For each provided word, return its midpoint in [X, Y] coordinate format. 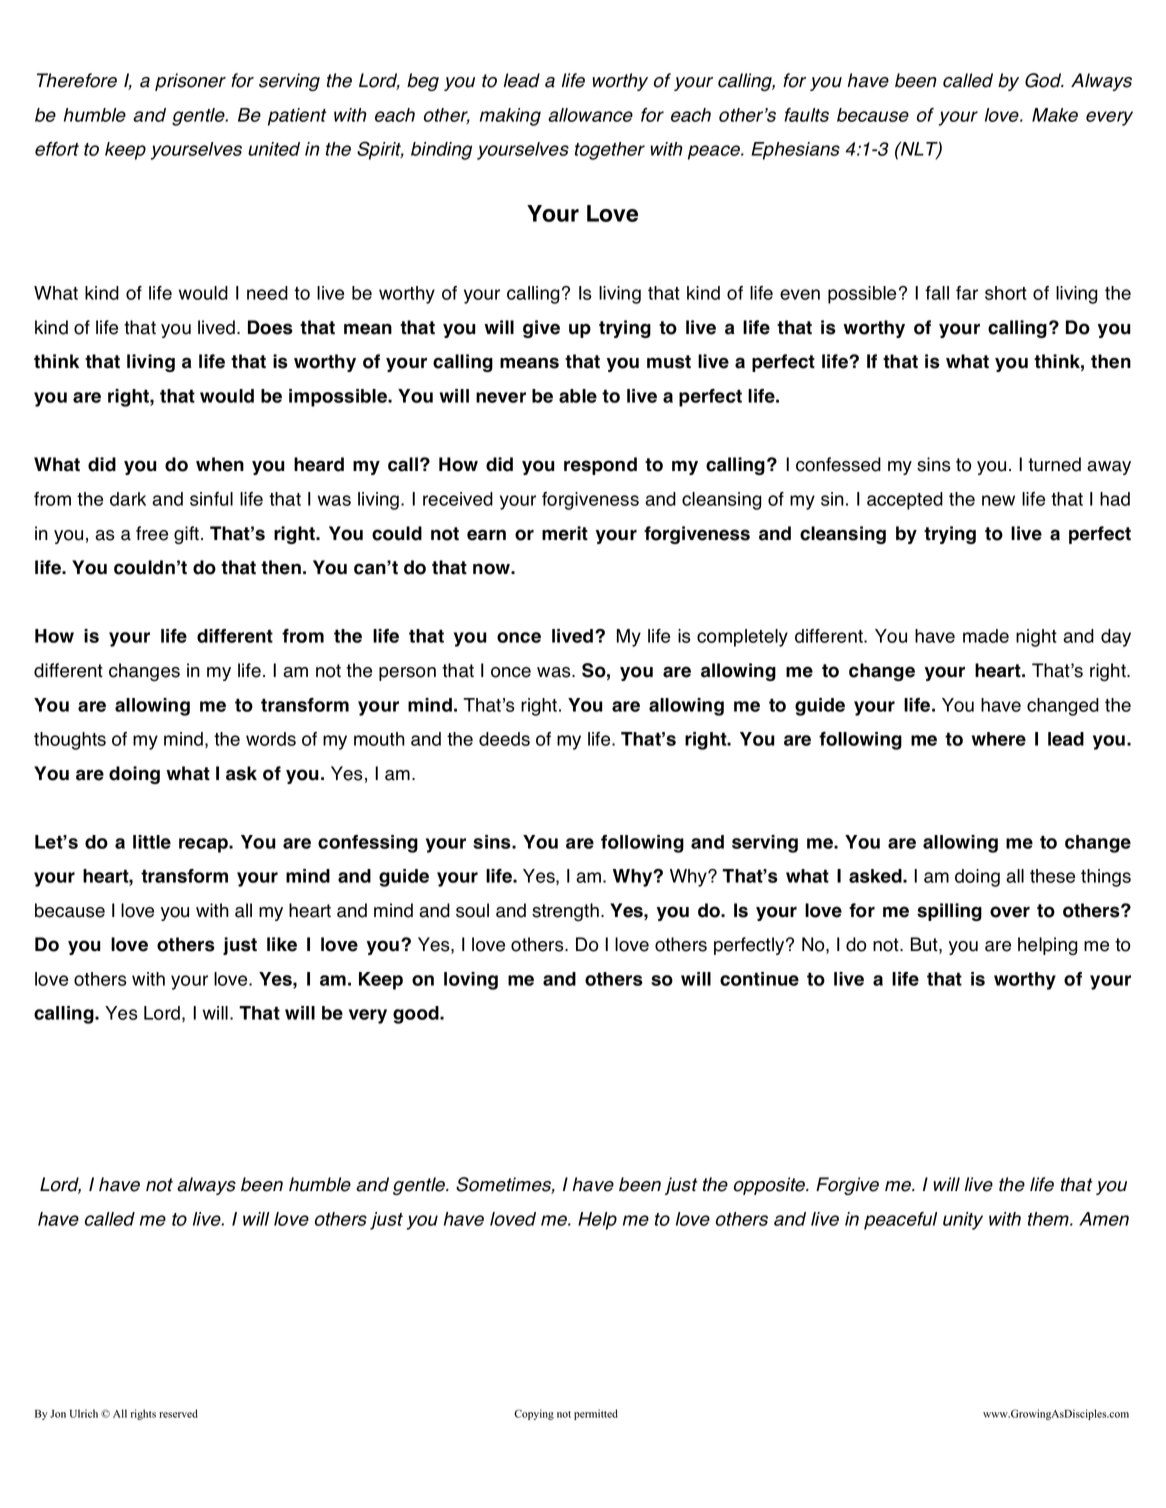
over [1010, 912]
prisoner [190, 82]
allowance [590, 115]
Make [1055, 115]
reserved [178, 1413]
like [282, 944]
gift [188, 535]
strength [565, 912]
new [998, 500]
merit [565, 533]
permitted [596, 1414]
